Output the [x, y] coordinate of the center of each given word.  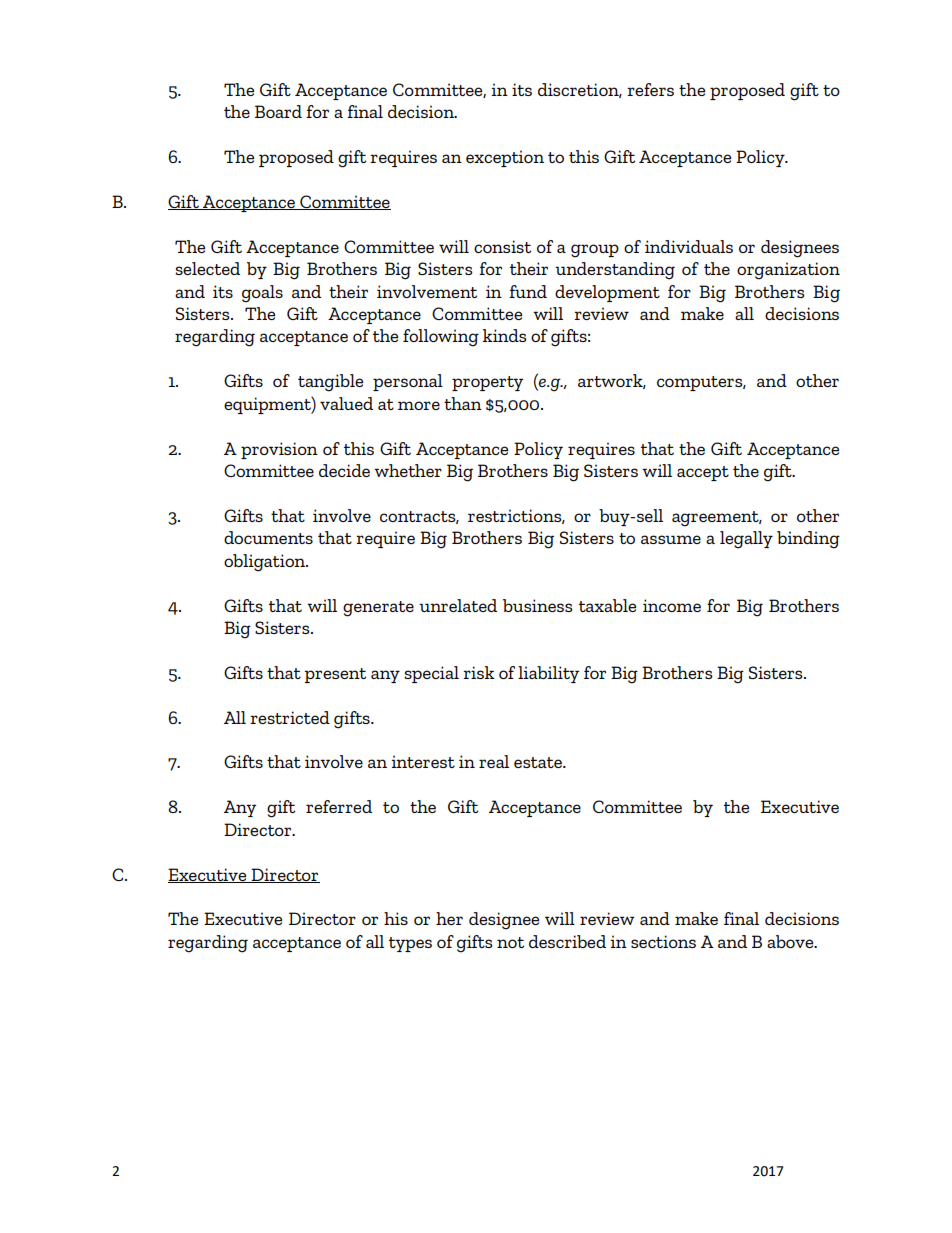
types [410, 944]
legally [746, 540]
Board [278, 111]
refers [650, 89]
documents [268, 537]
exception [505, 158]
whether [408, 470]
